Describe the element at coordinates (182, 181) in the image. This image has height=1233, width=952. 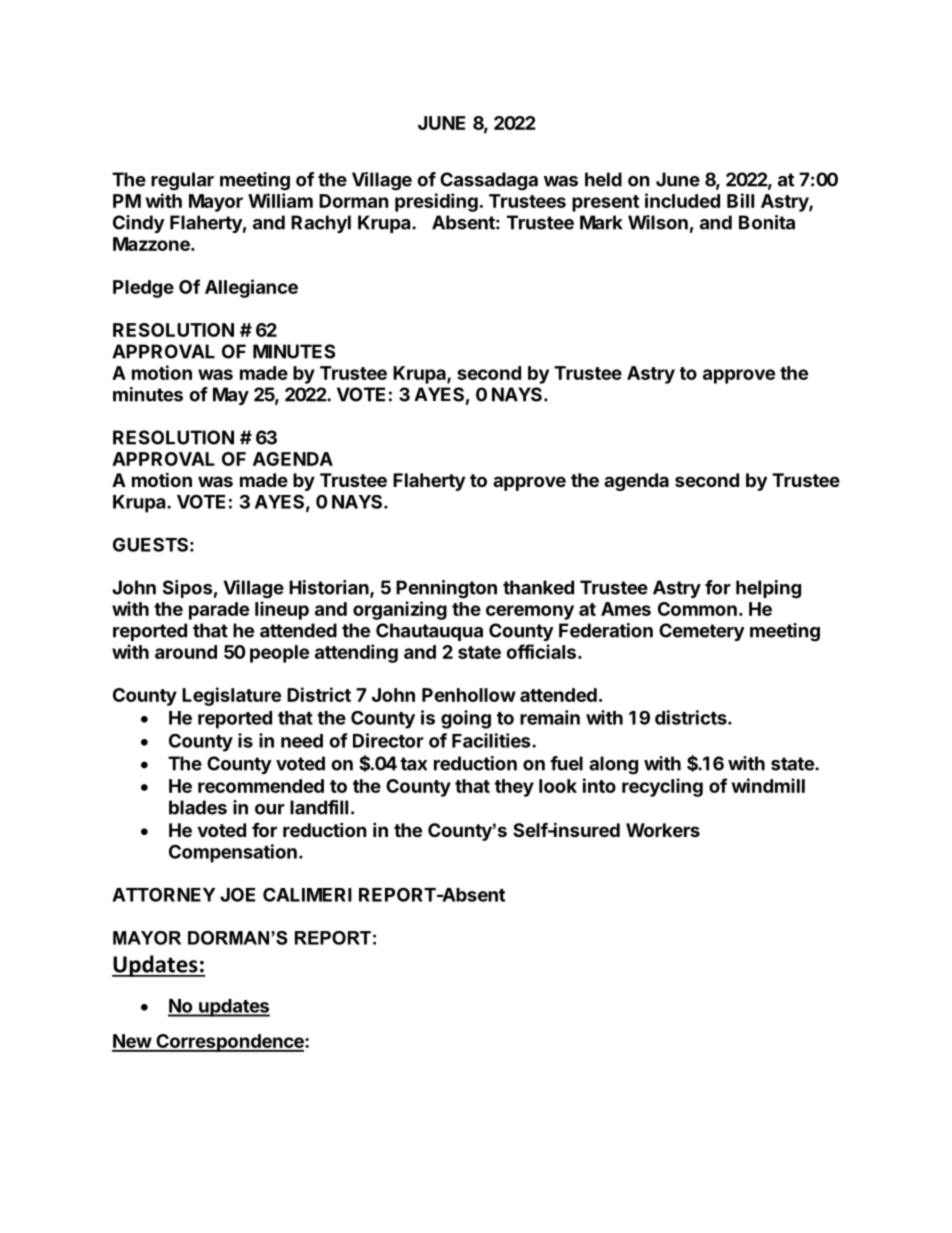
I see `regular` at that location.
